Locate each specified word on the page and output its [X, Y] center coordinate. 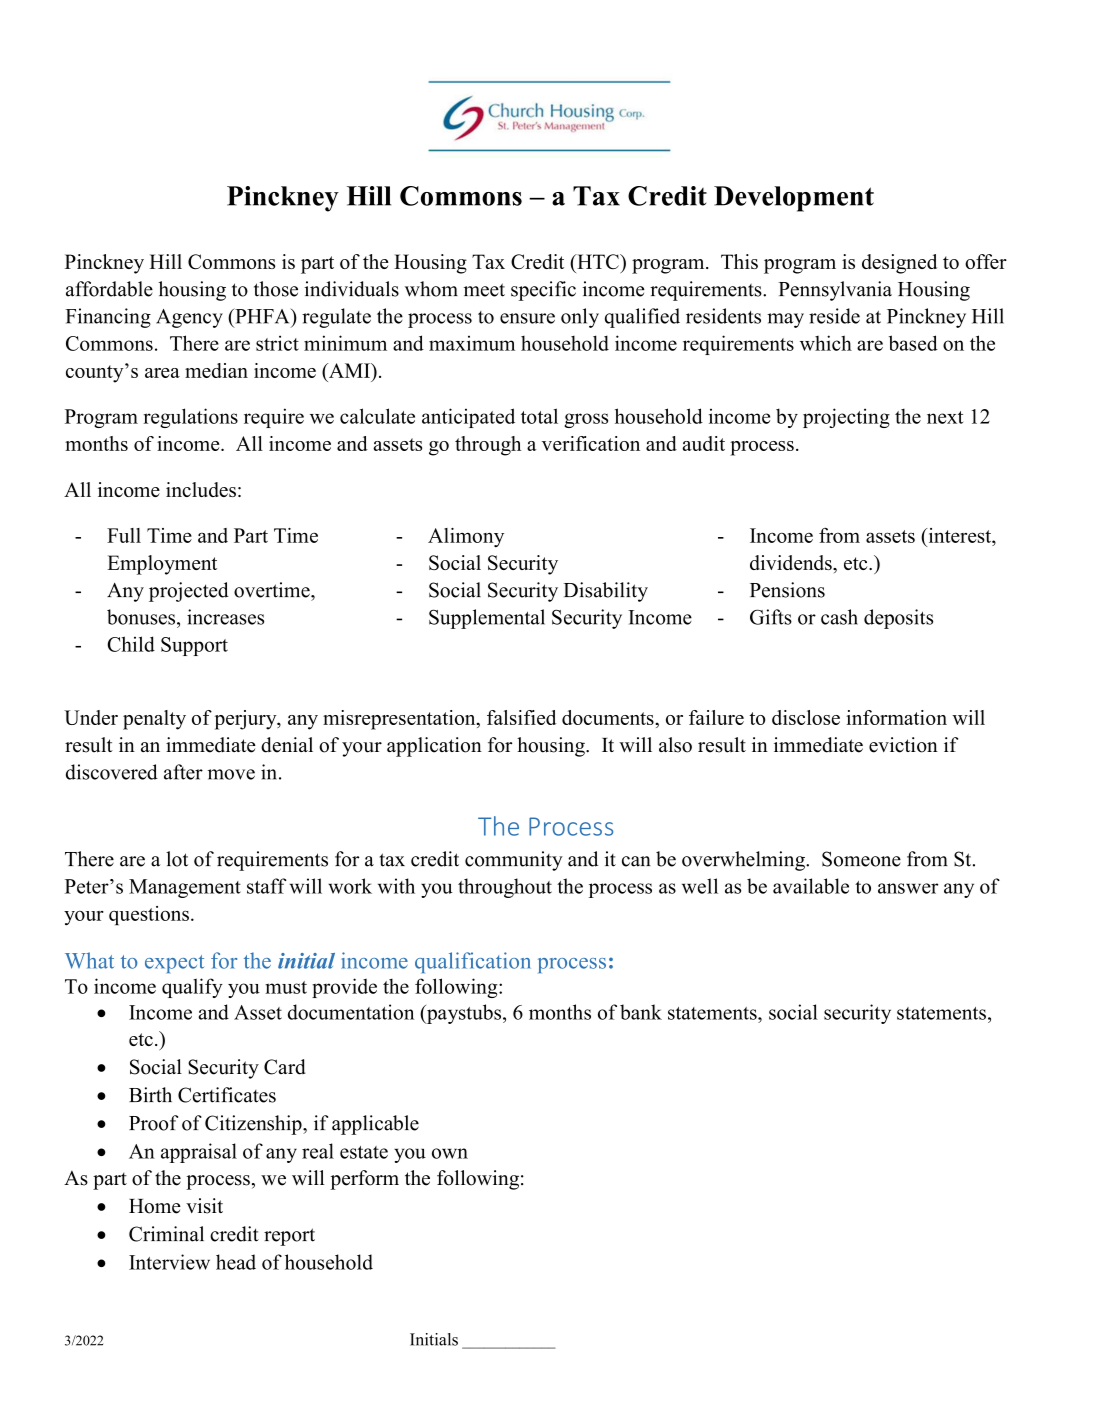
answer [908, 888]
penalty [154, 720]
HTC [598, 261]
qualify [192, 988]
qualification [473, 962]
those [276, 289]
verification [591, 443]
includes [201, 489]
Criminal [166, 1234]
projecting [846, 418]
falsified [521, 717]
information [896, 717]
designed [899, 264]
